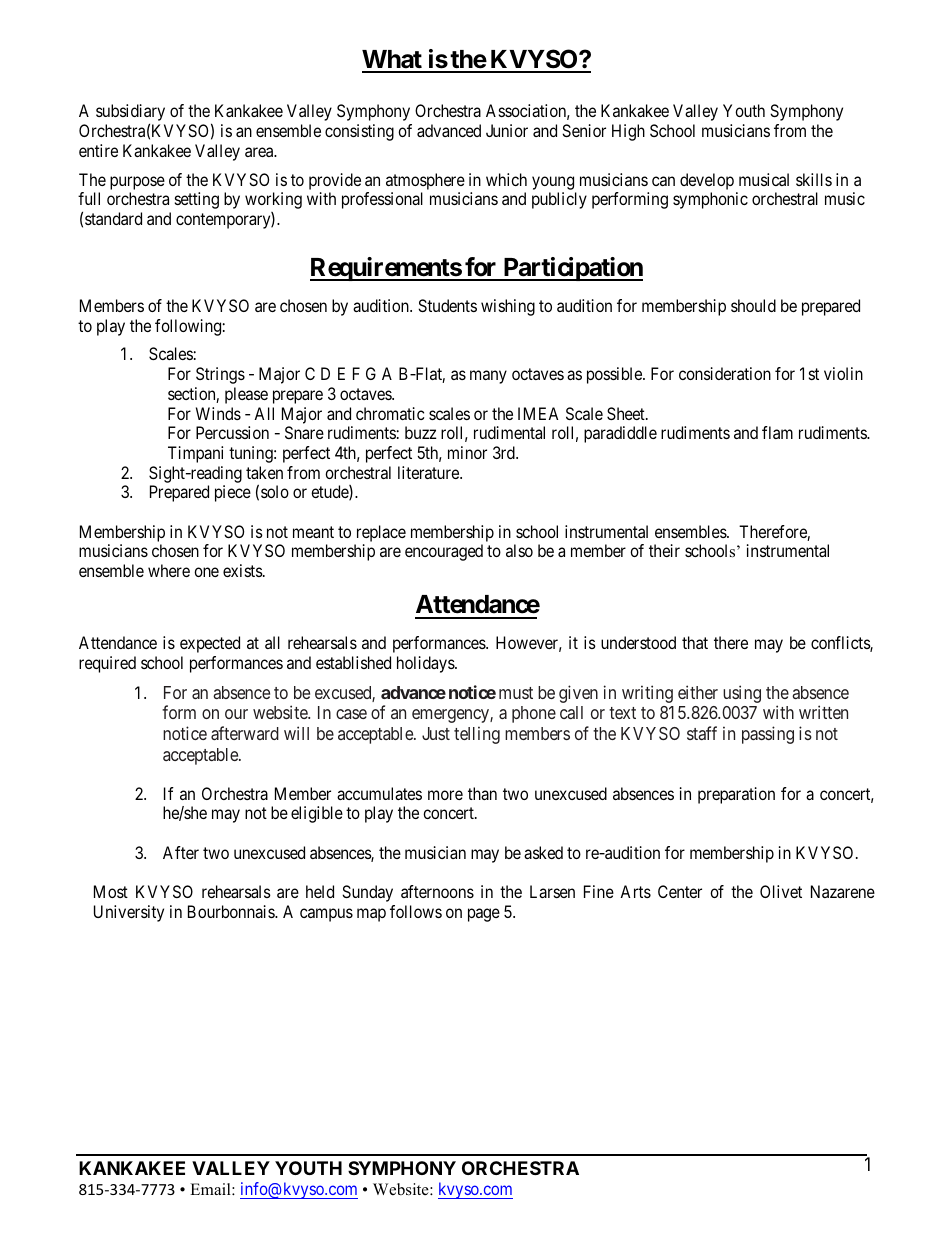  I want to click on encouraged, so click(444, 552).
